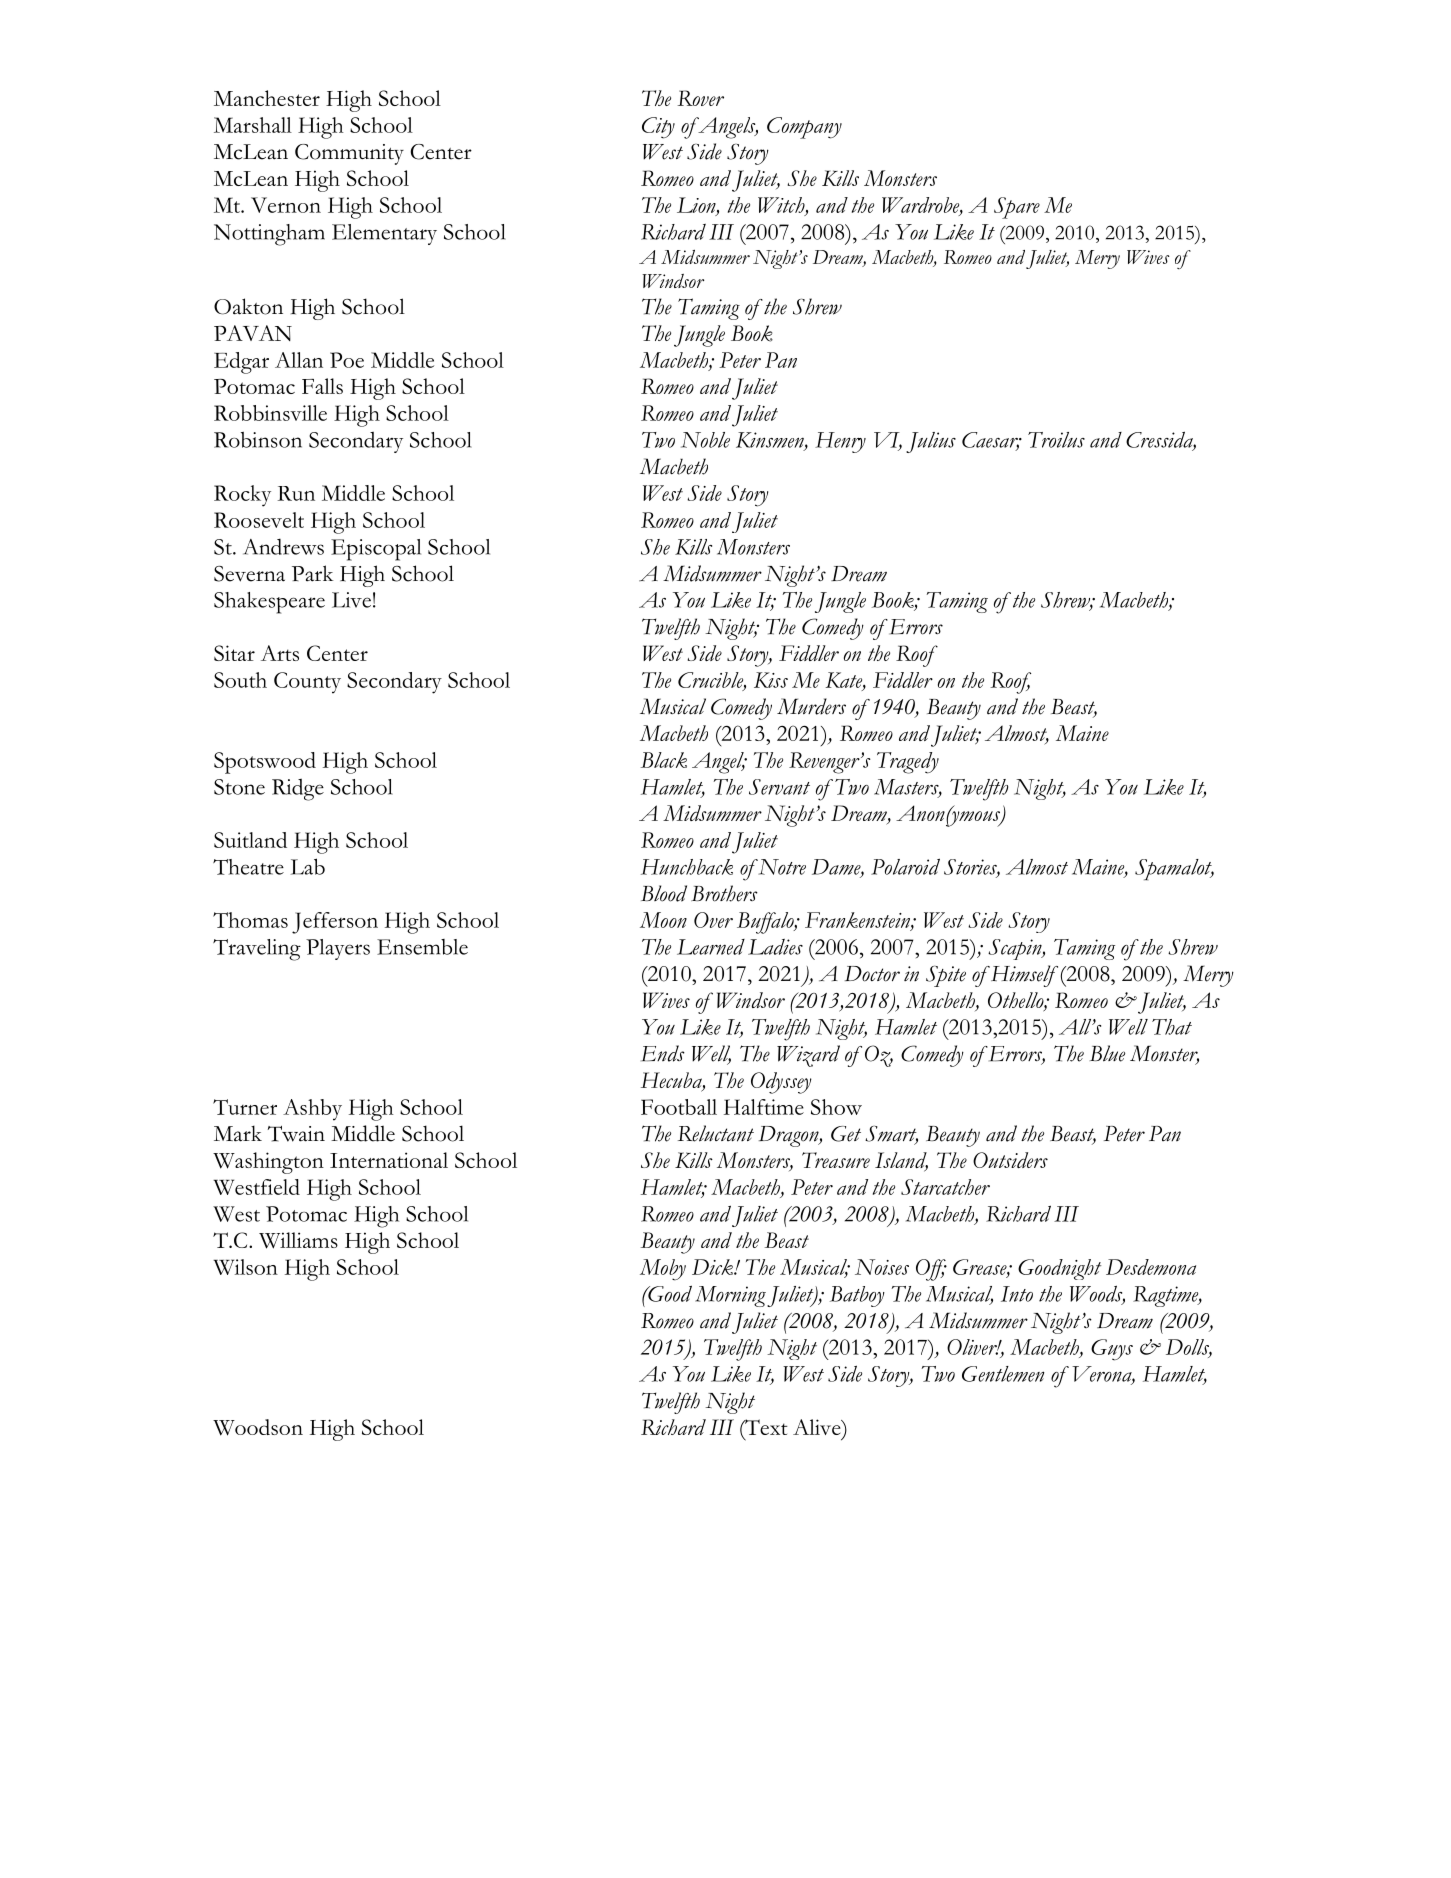 The height and width of the screenshot is (1878, 1451). I want to click on Troilus, so click(1056, 440).
